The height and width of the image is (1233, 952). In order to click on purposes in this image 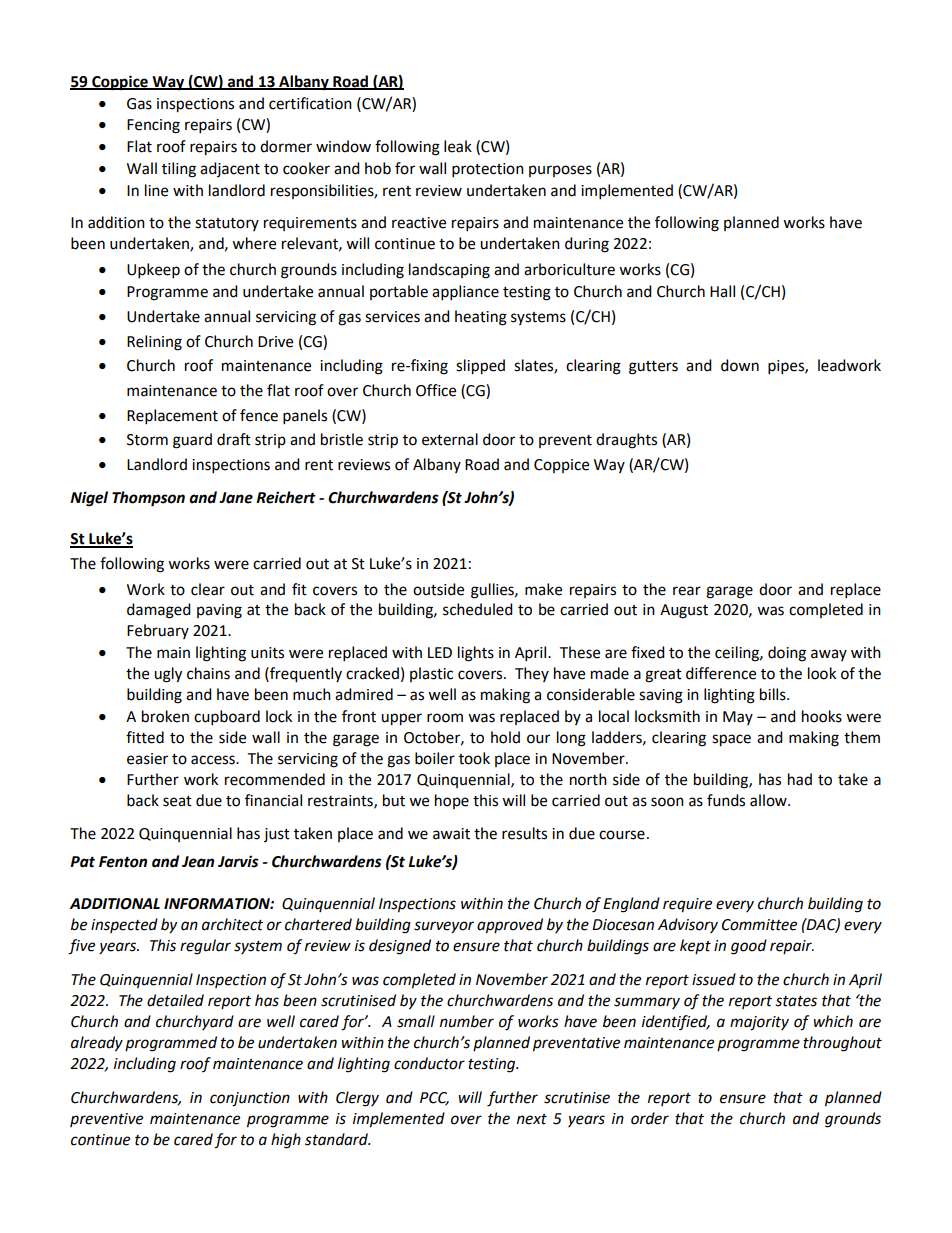, I will do `click(560, 171)`.
